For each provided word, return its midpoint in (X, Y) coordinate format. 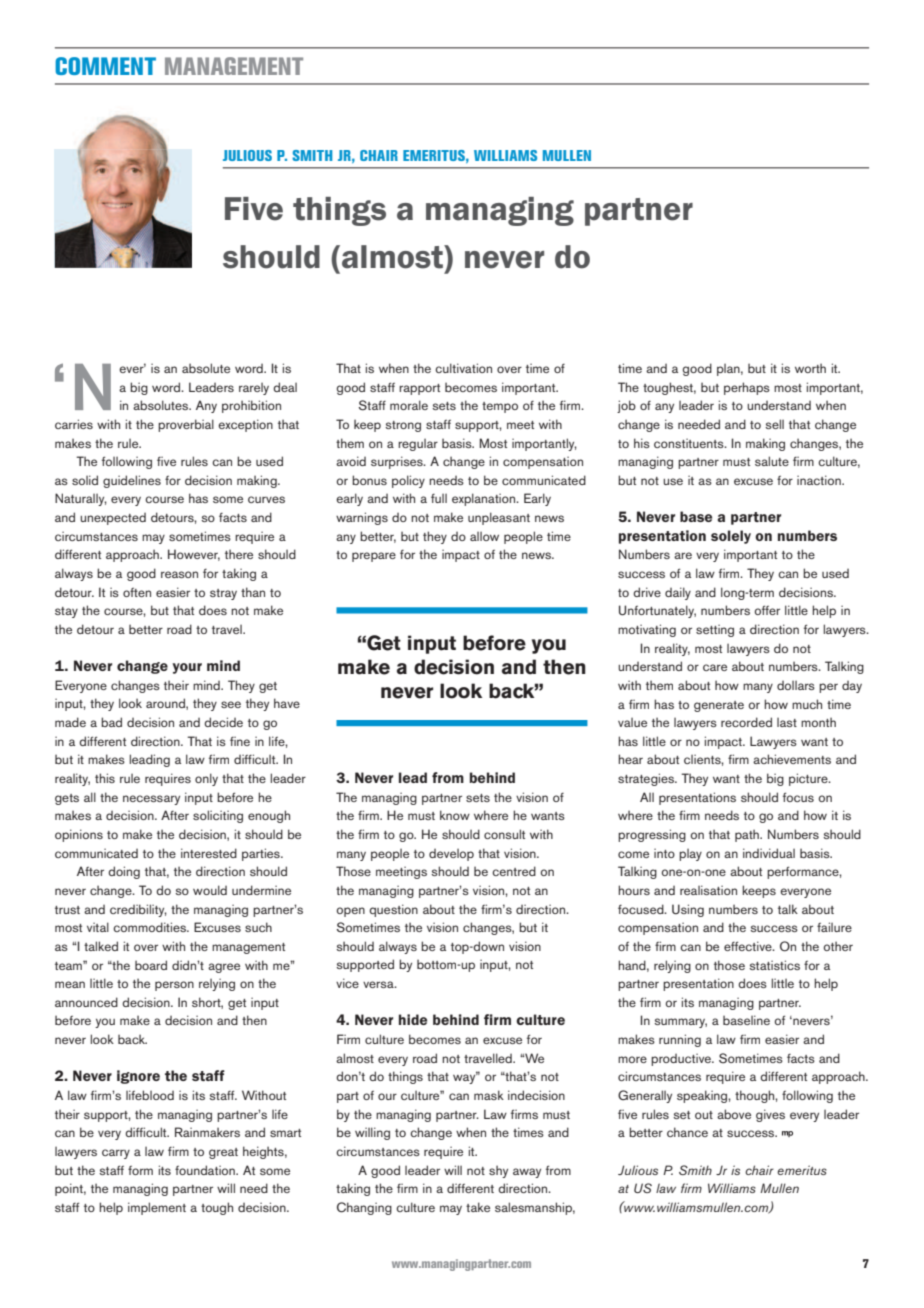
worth (810, 368)
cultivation (463, 368)
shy (498, 1171)
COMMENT (105, 66)
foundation (206, 1170)
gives (770, 1115)
